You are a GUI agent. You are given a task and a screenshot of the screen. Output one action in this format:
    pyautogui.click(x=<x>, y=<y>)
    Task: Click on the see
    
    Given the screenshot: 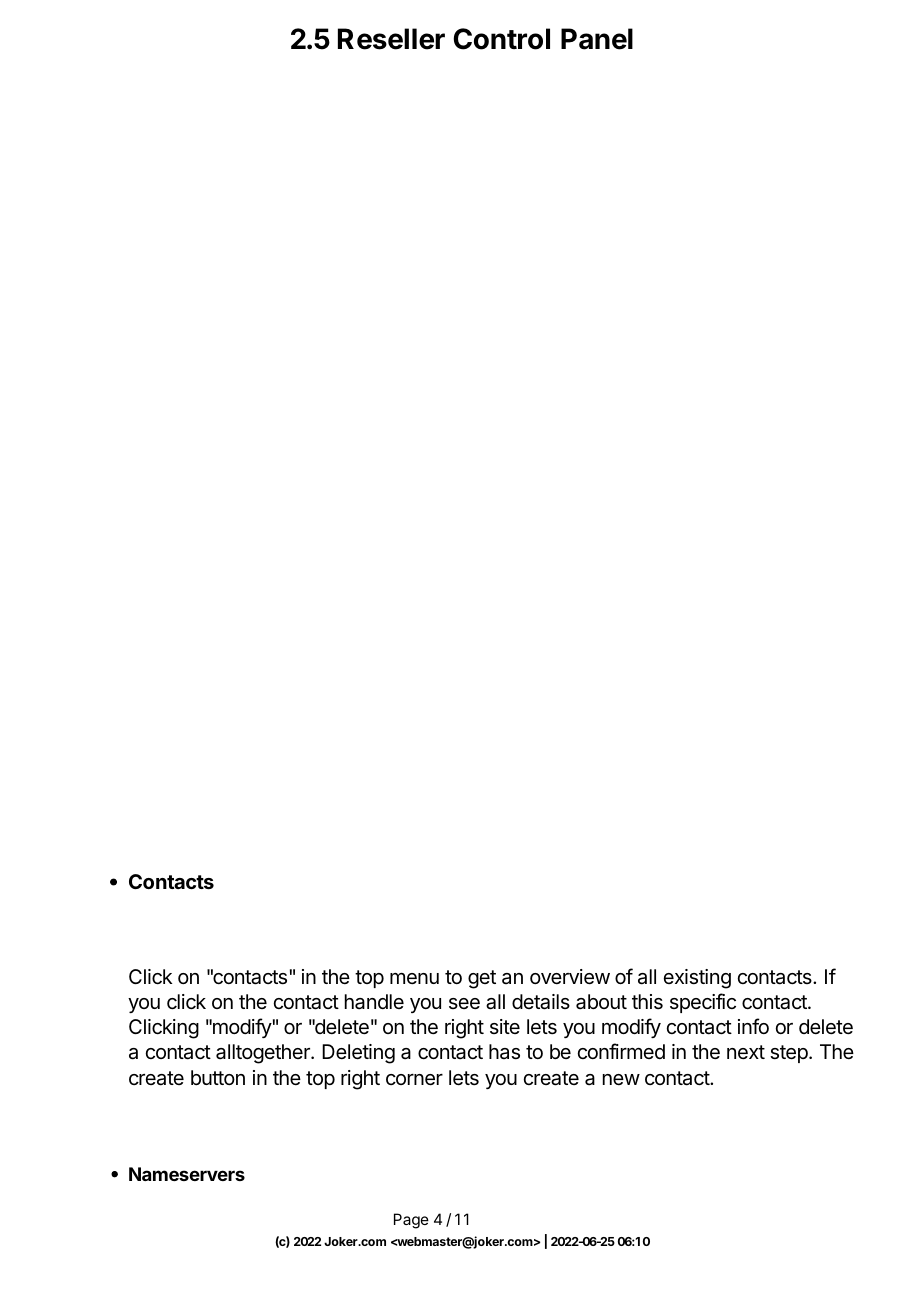 What is the action you would take?
    pyautogui.click(x=464, y=1003)
